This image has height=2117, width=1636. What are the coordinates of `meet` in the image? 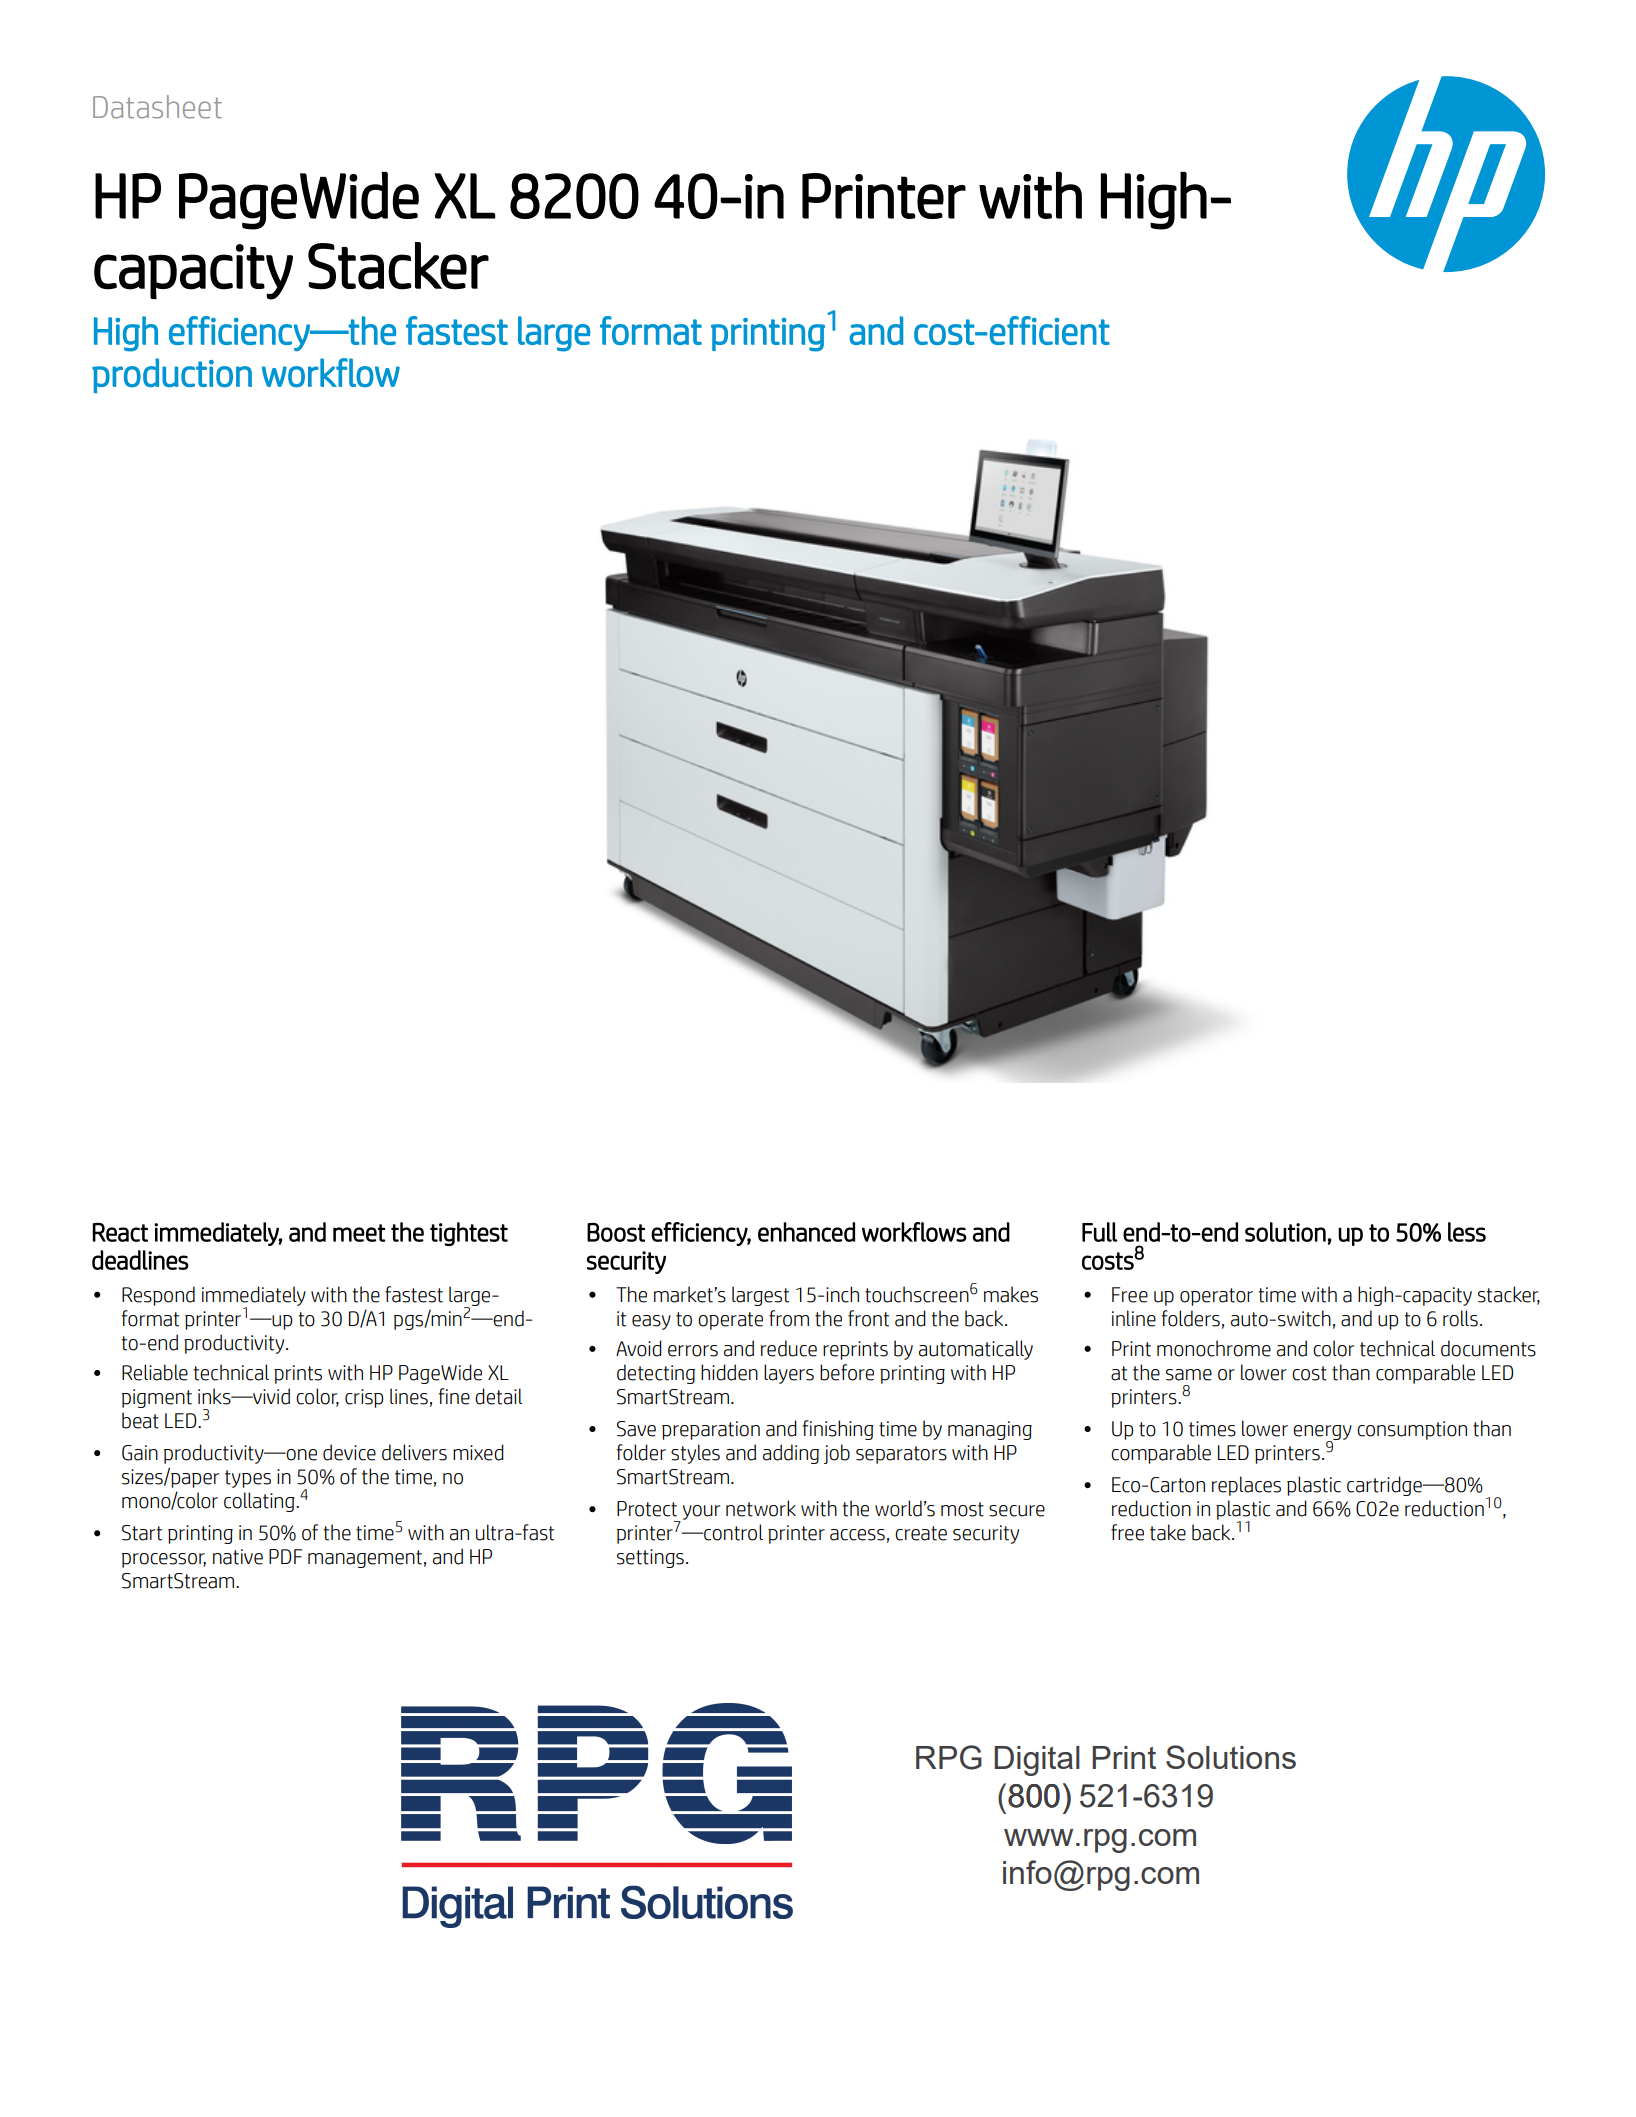 It's located at (359, 1233).
